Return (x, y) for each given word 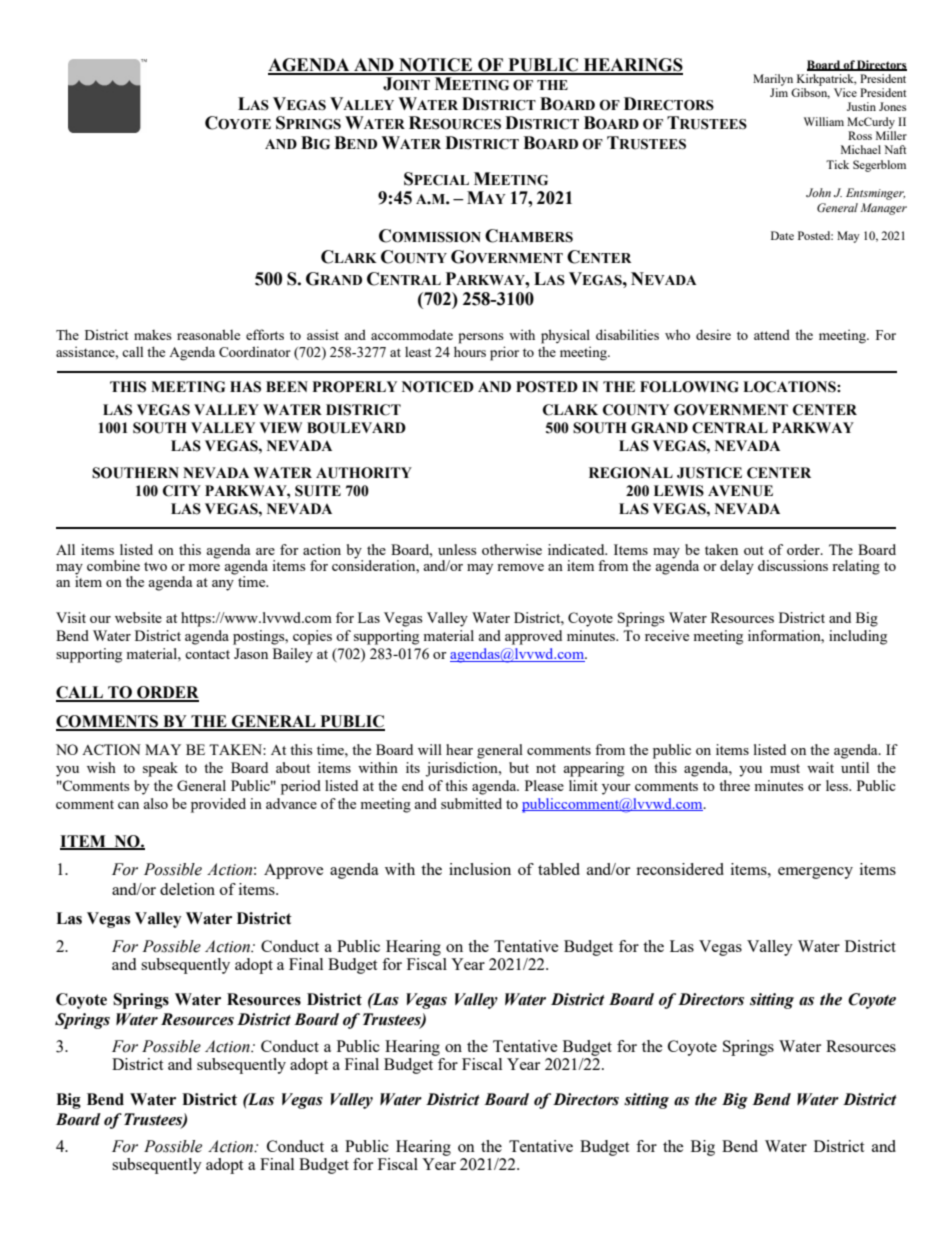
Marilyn (773, 80)
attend (772, 334)
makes (153, 335)
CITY (182, 491)
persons (481, 338)
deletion (187, 889)
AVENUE (740, 491)
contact (207, 654)
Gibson (810, 93)
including (858, 637)
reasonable (208, 334)
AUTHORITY (364, 473)
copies (312, 637)
